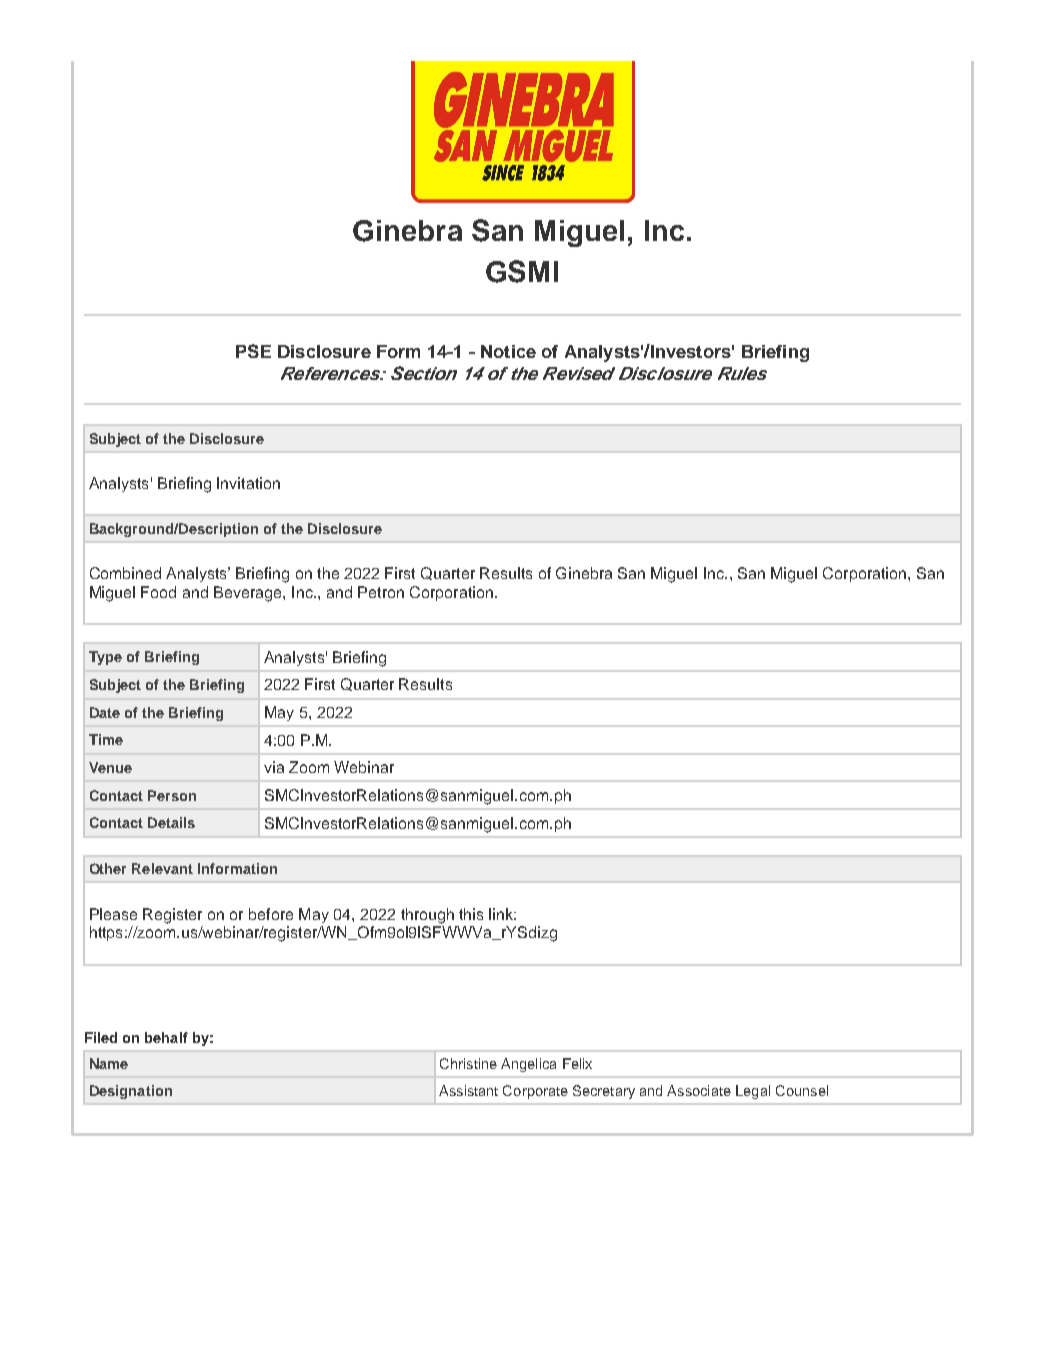 The width and height of the screenshot is (1040, 1347). I want to click on Date, so click(105, 712).
